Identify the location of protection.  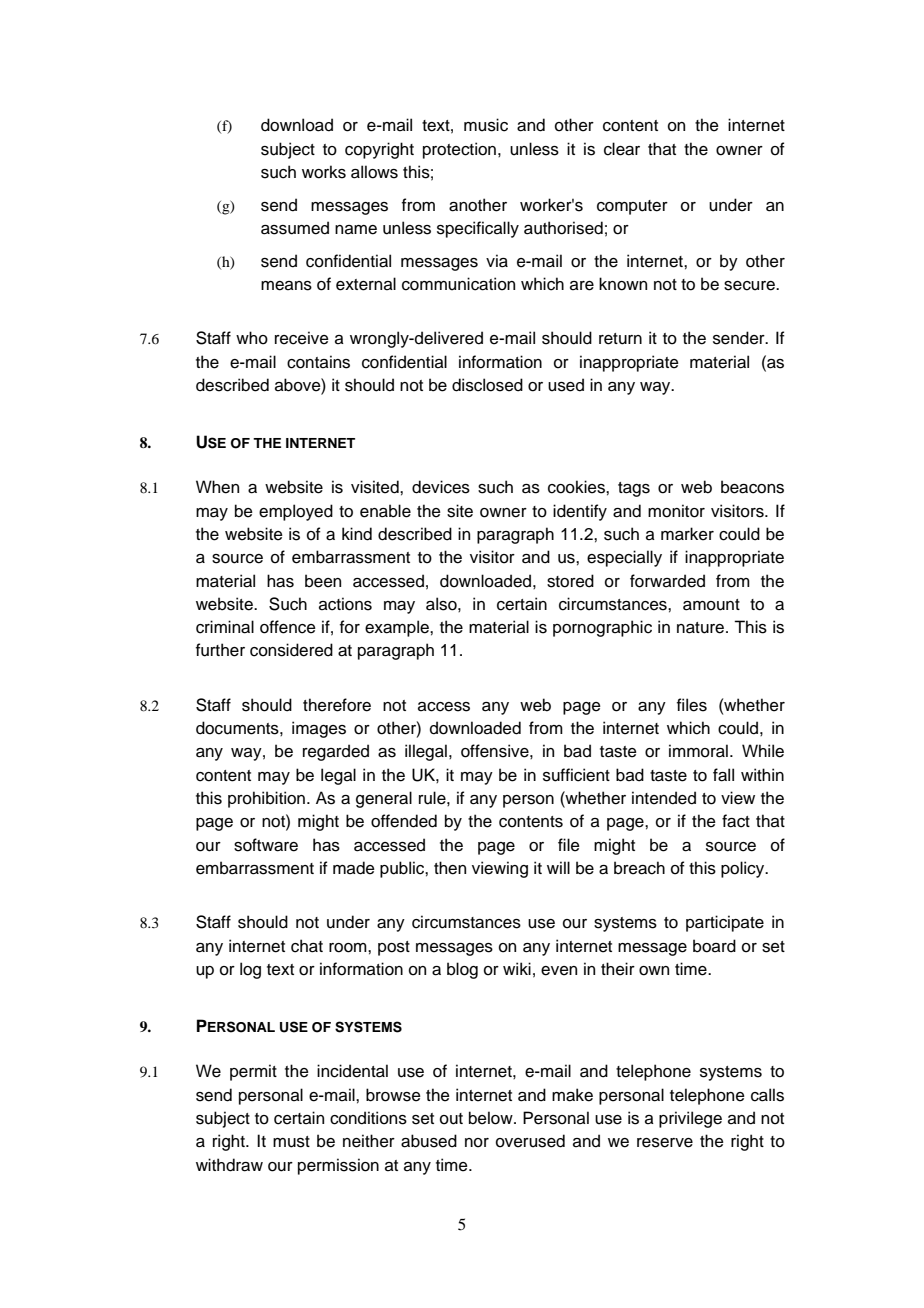
(459, 150).
